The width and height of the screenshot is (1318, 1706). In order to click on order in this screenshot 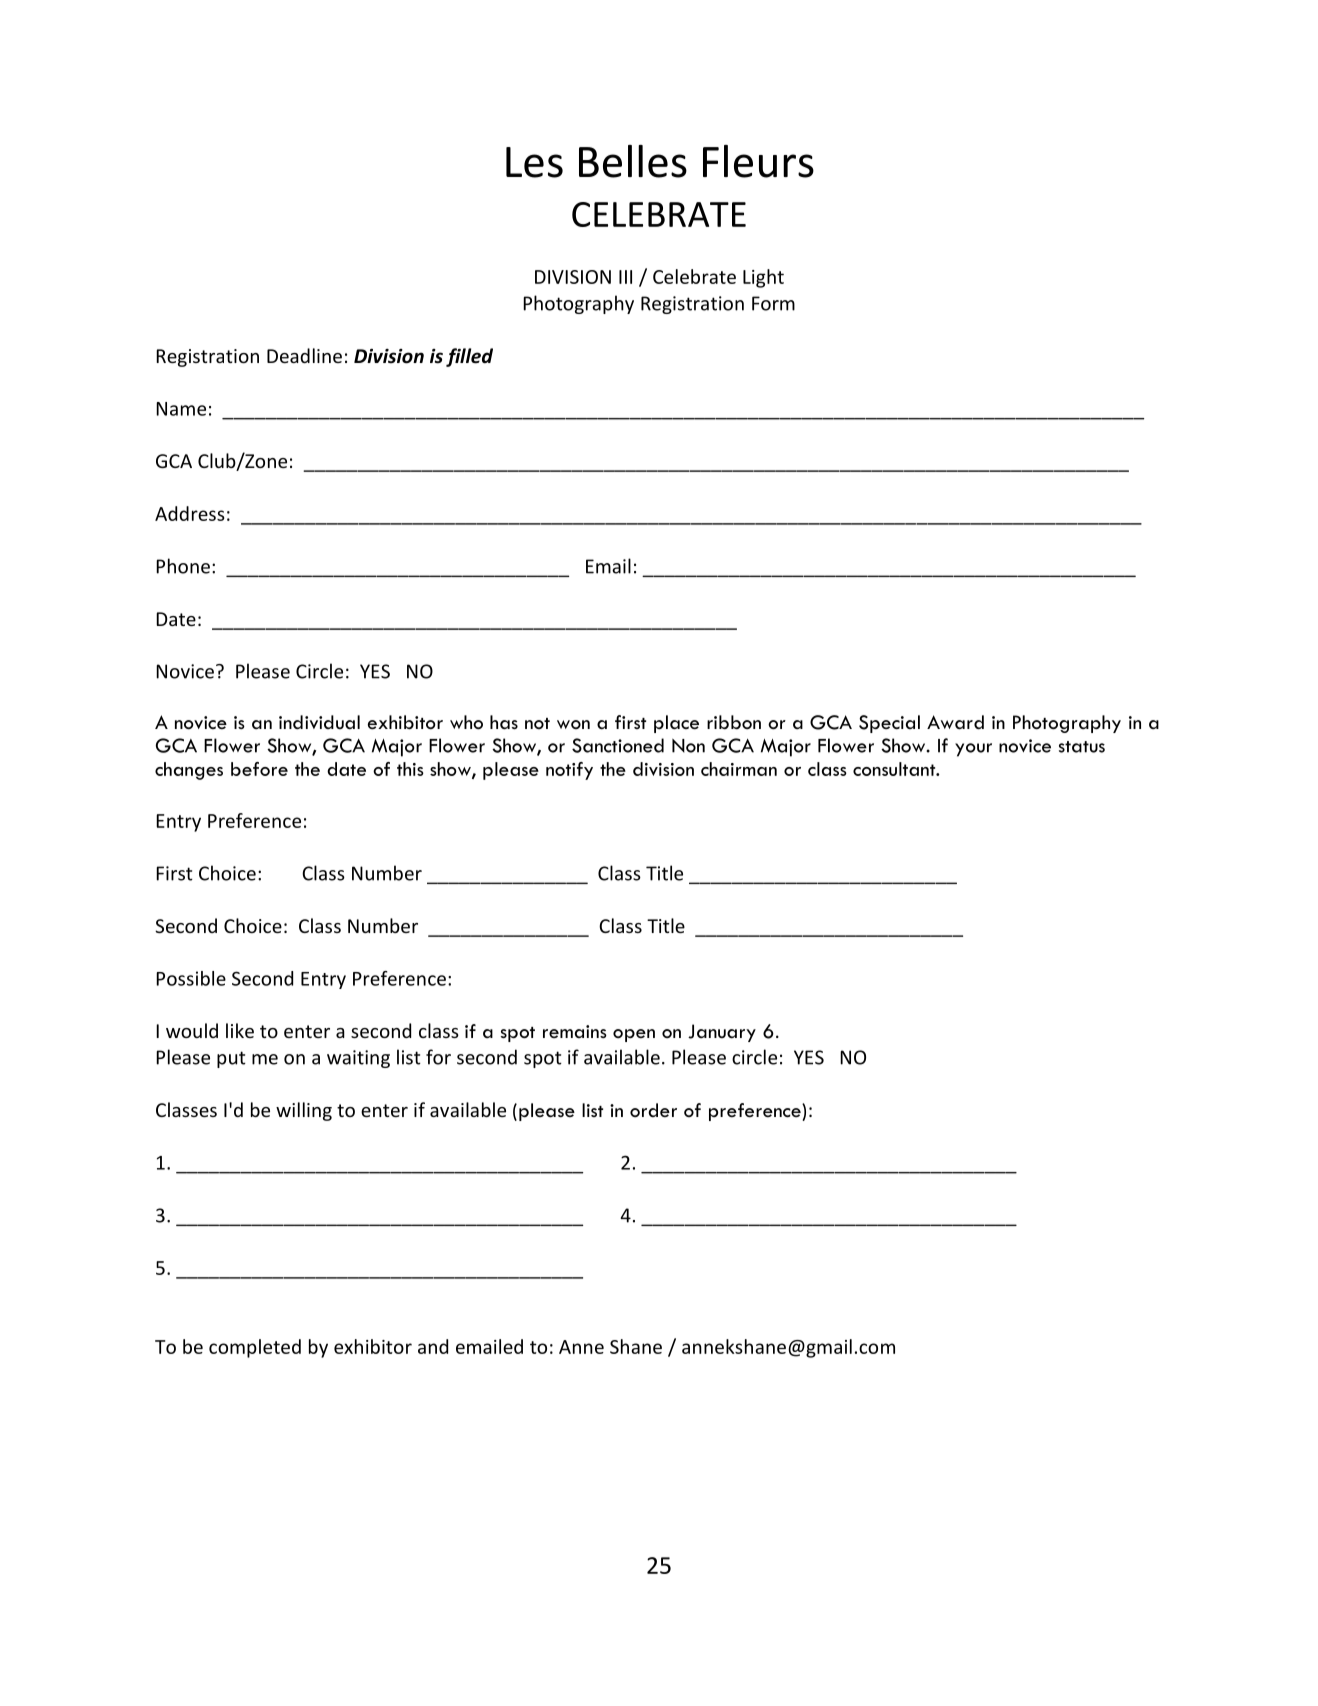, I will do `click(653, 1110)`.
